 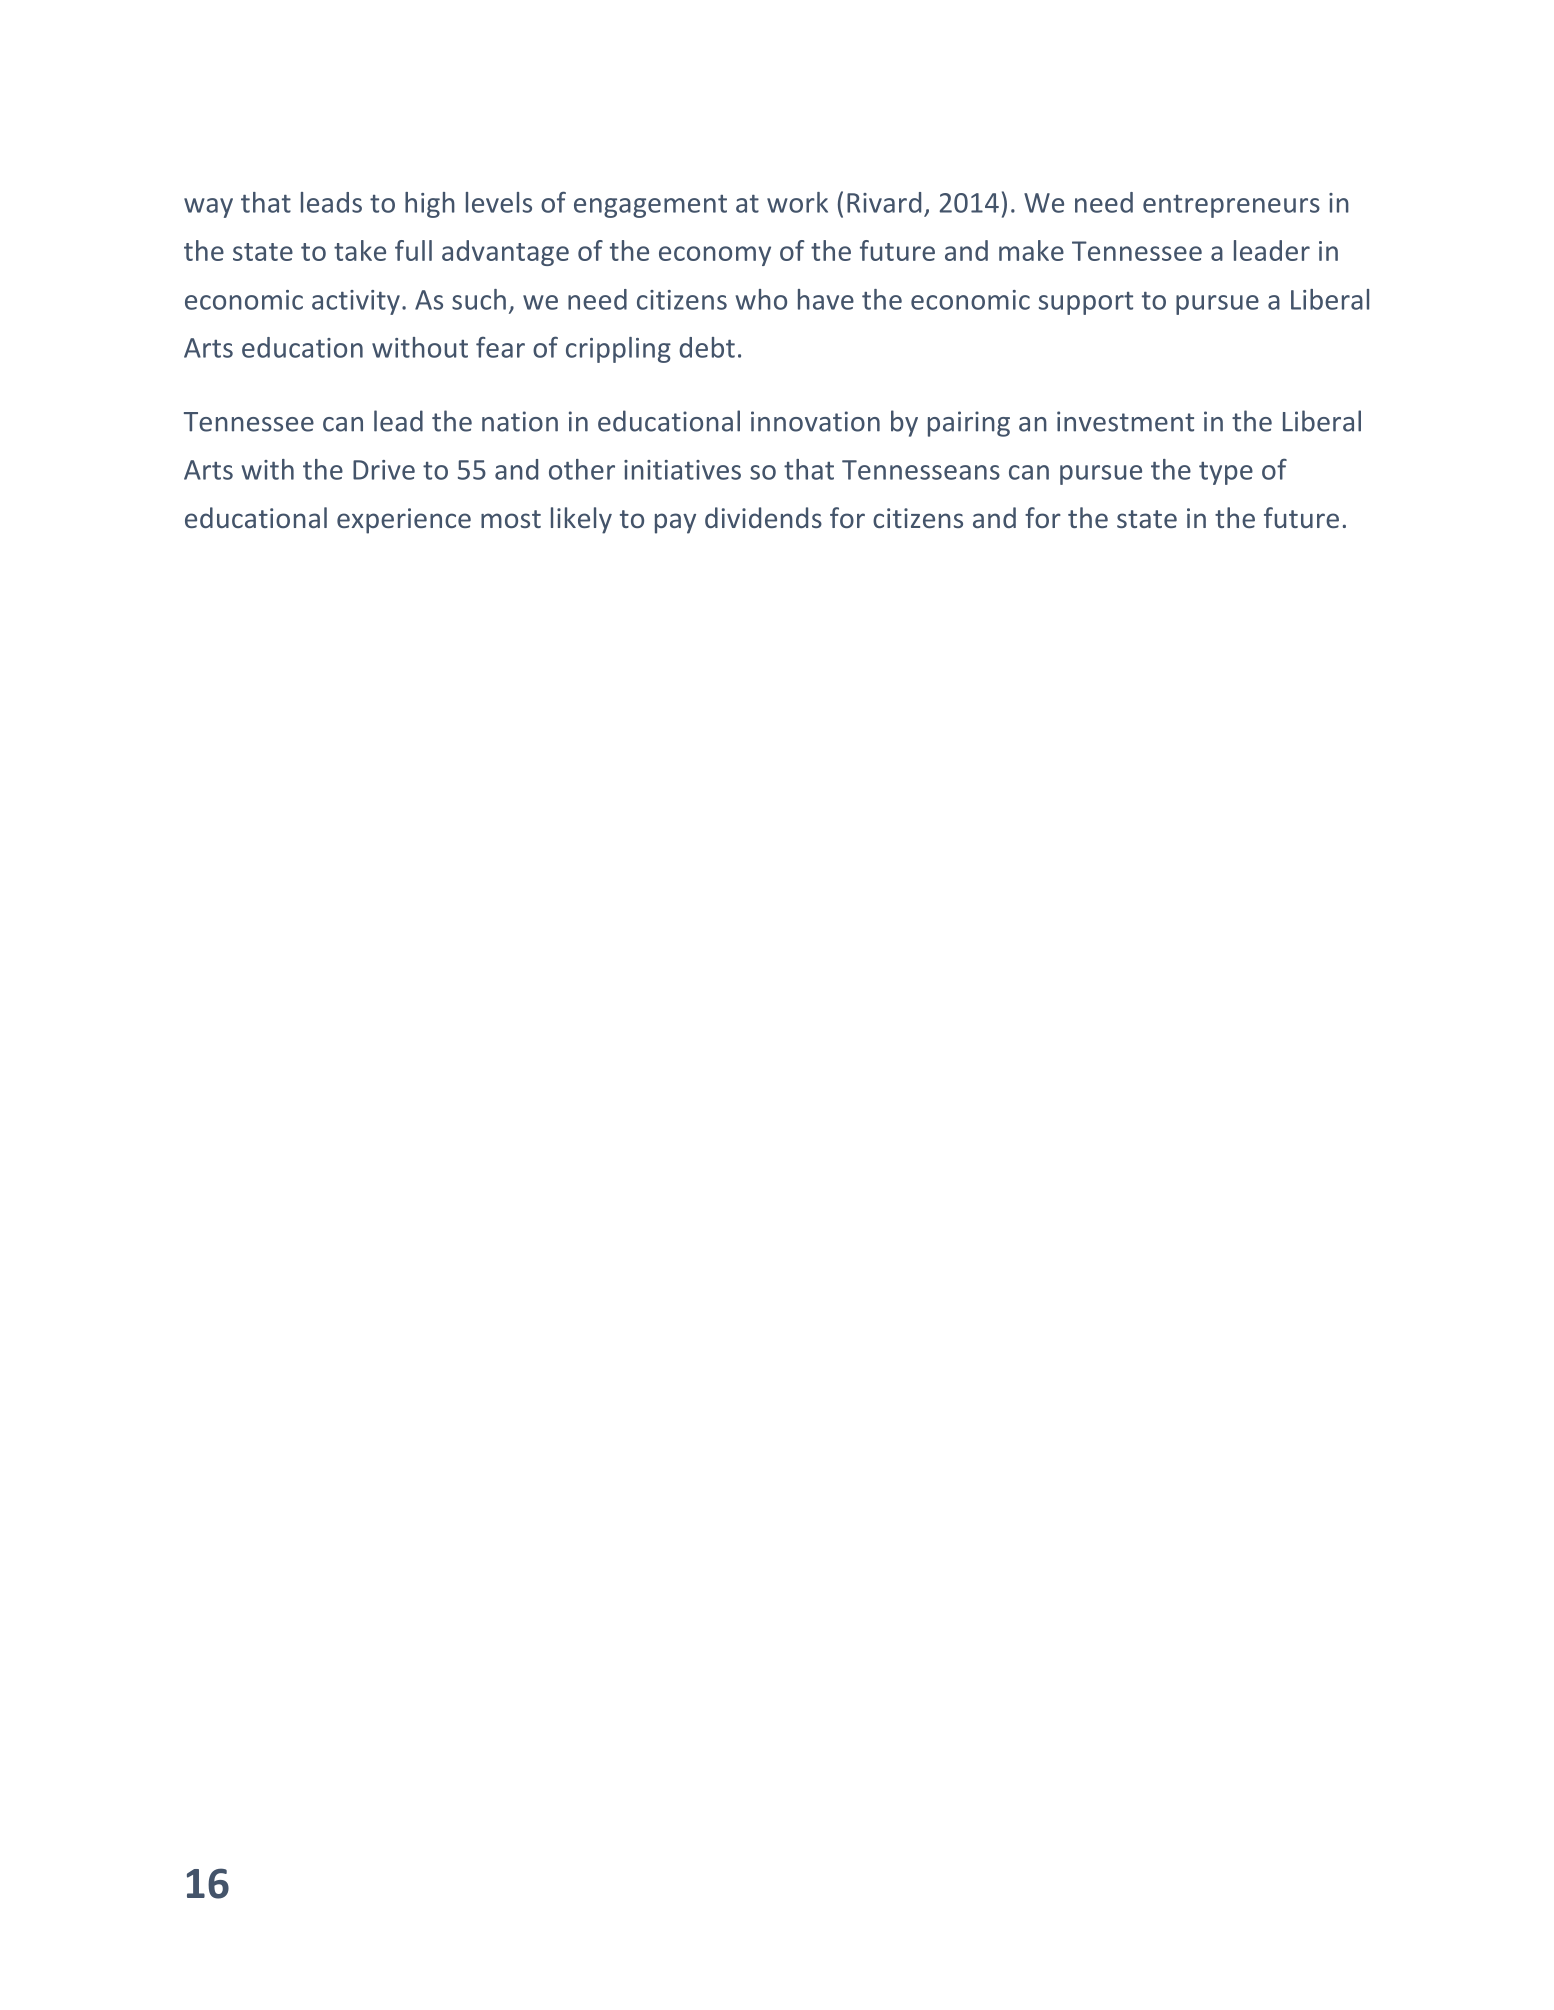 I want to click on nation, so click(x=520, y=421).
